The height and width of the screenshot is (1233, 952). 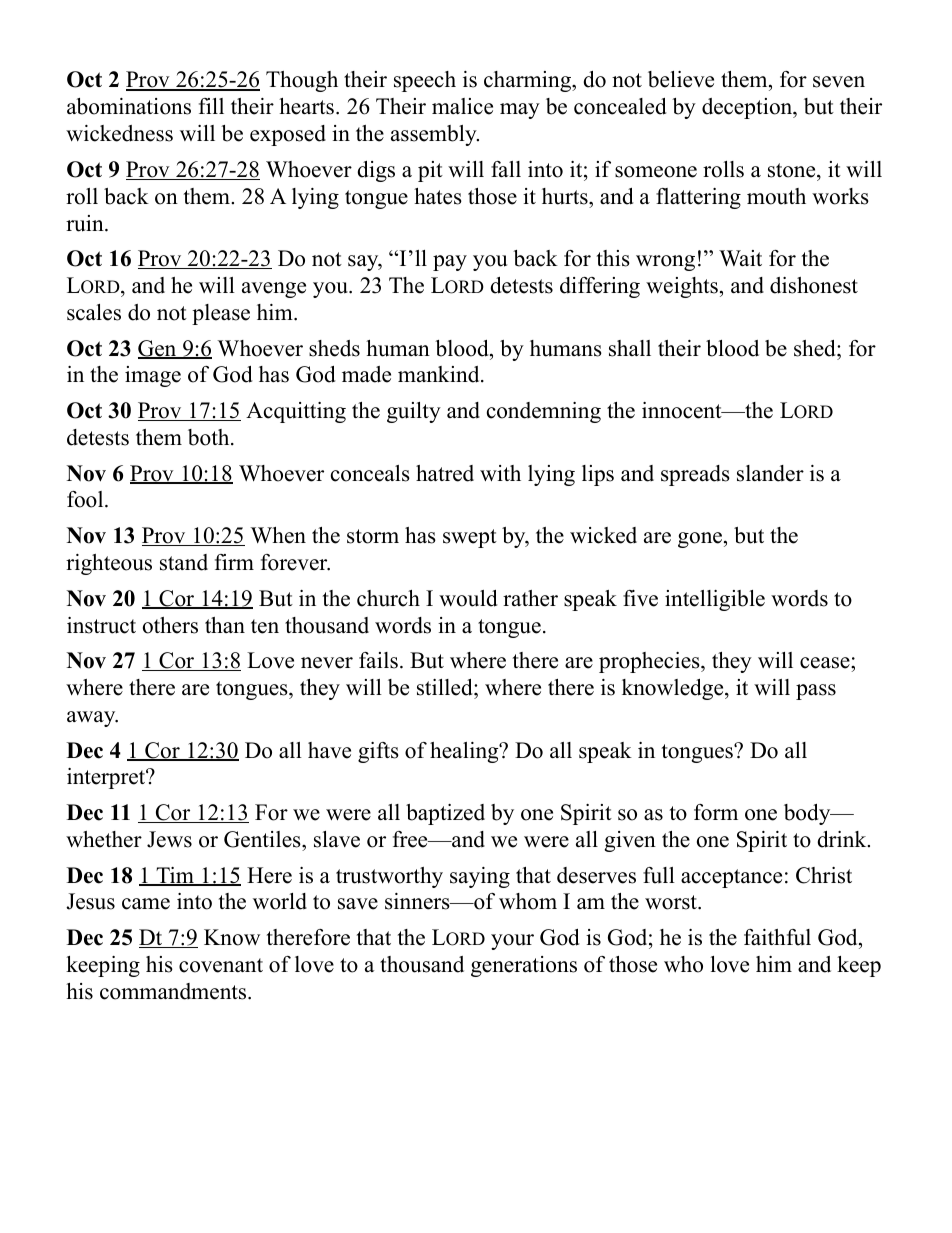 What do you see at coordinates (450, 263) in the screenshot?
I see `pay` at bounding box center [450, 263].
